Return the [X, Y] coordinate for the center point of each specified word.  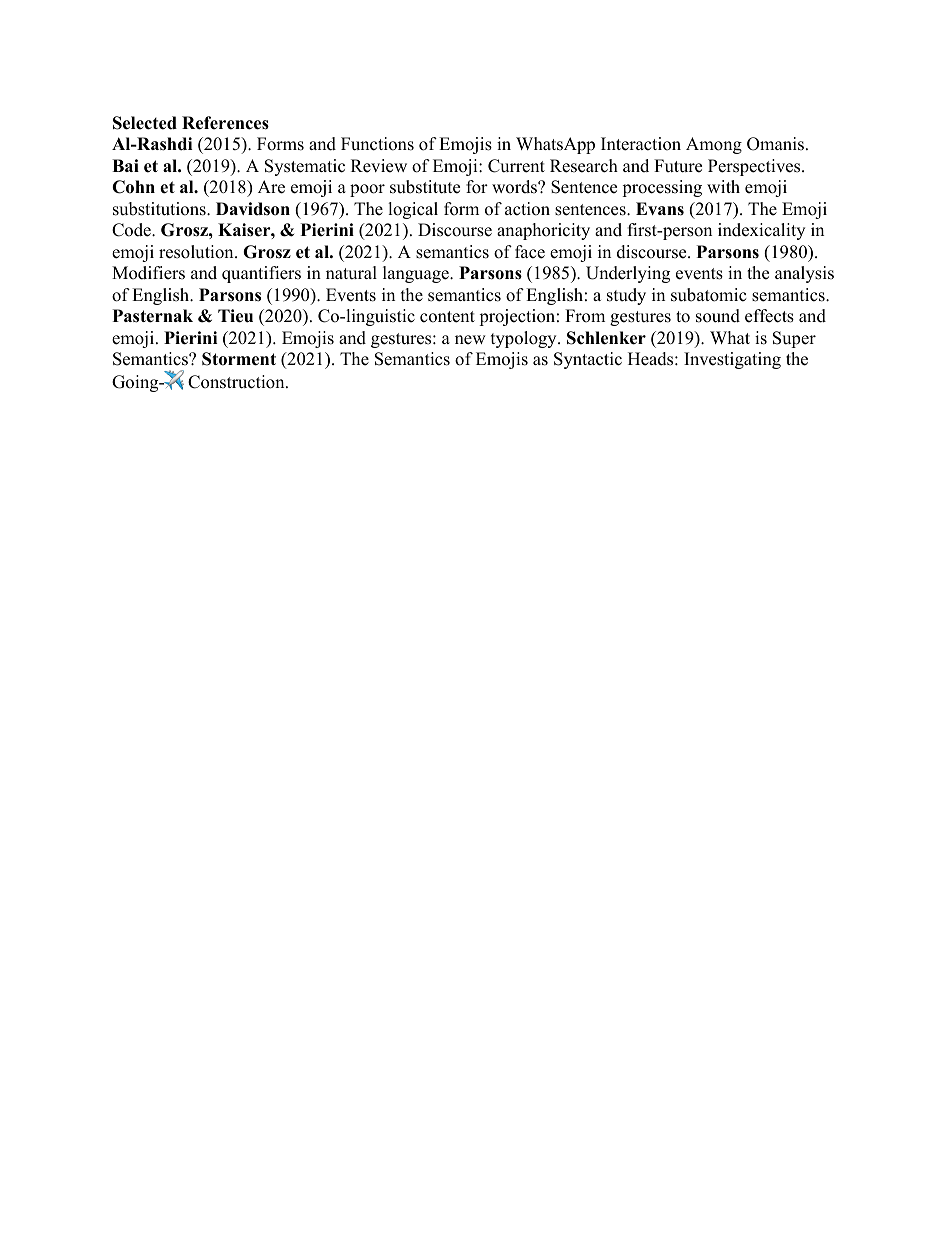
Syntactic [588, 360]
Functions [377, 144]
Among [714, 145]
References [225, 123]
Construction [237, 382]
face [530, 252]
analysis [804, 274]
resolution [197, 252]
